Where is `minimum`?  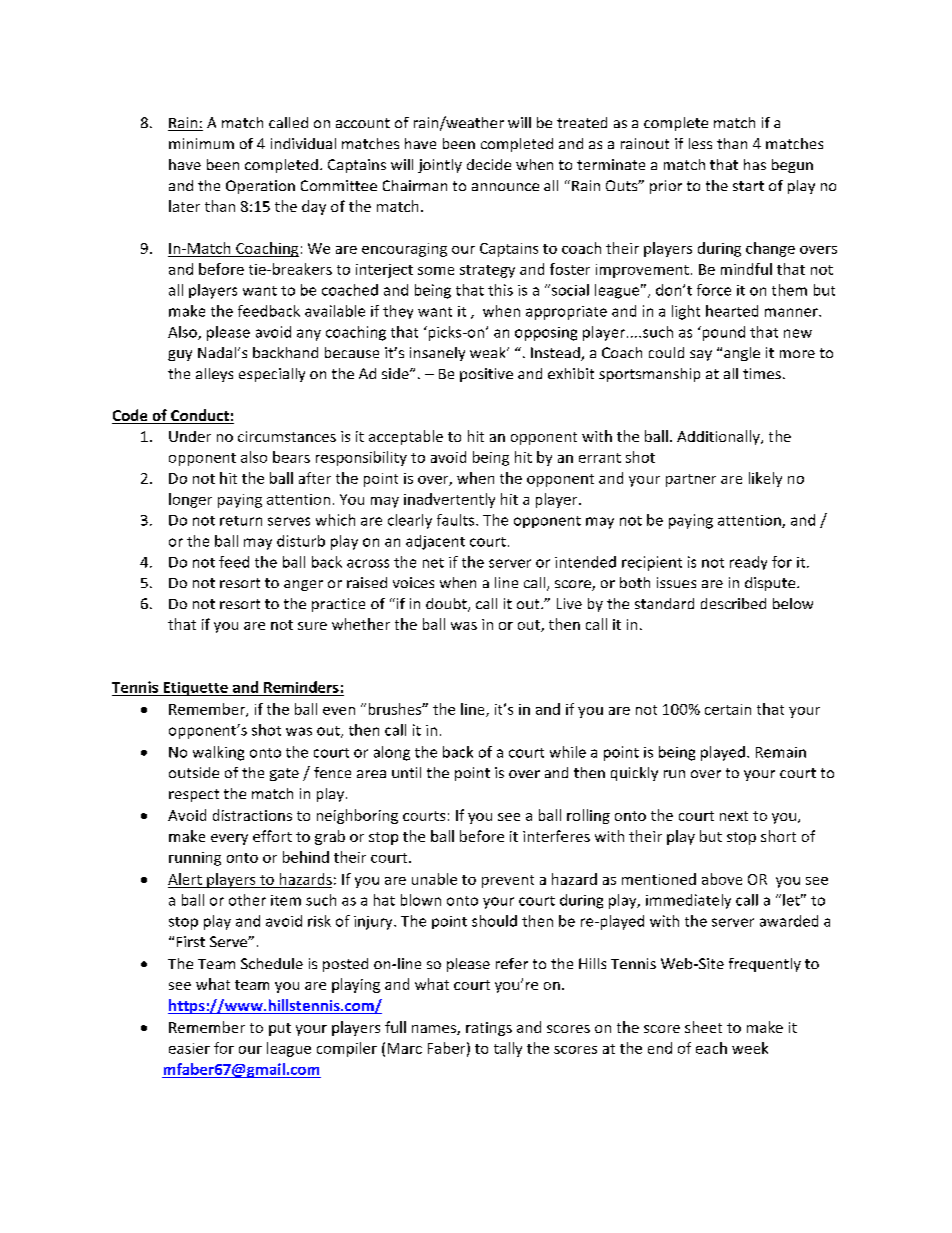
minimum is located at coordinates (201, 143).
